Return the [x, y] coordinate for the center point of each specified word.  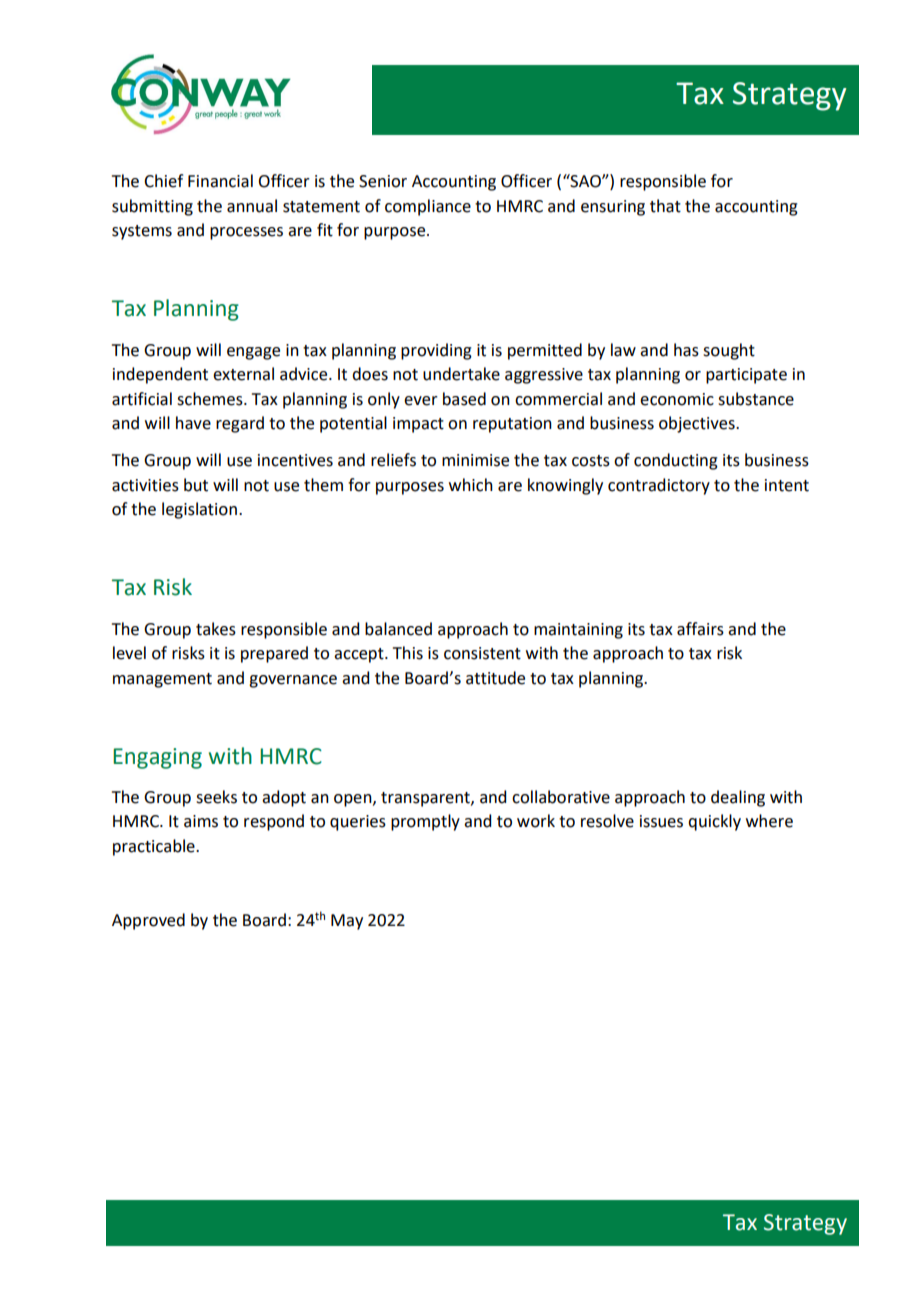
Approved [148, 921]
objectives [698, 424]
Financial [220, 181]
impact [418, 425]
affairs [700, 629]
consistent [482, 653]
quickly [714, 822]
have [193, 423]
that [665, 206]
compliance [428, 207]
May [347, 922]
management [162, 680]
